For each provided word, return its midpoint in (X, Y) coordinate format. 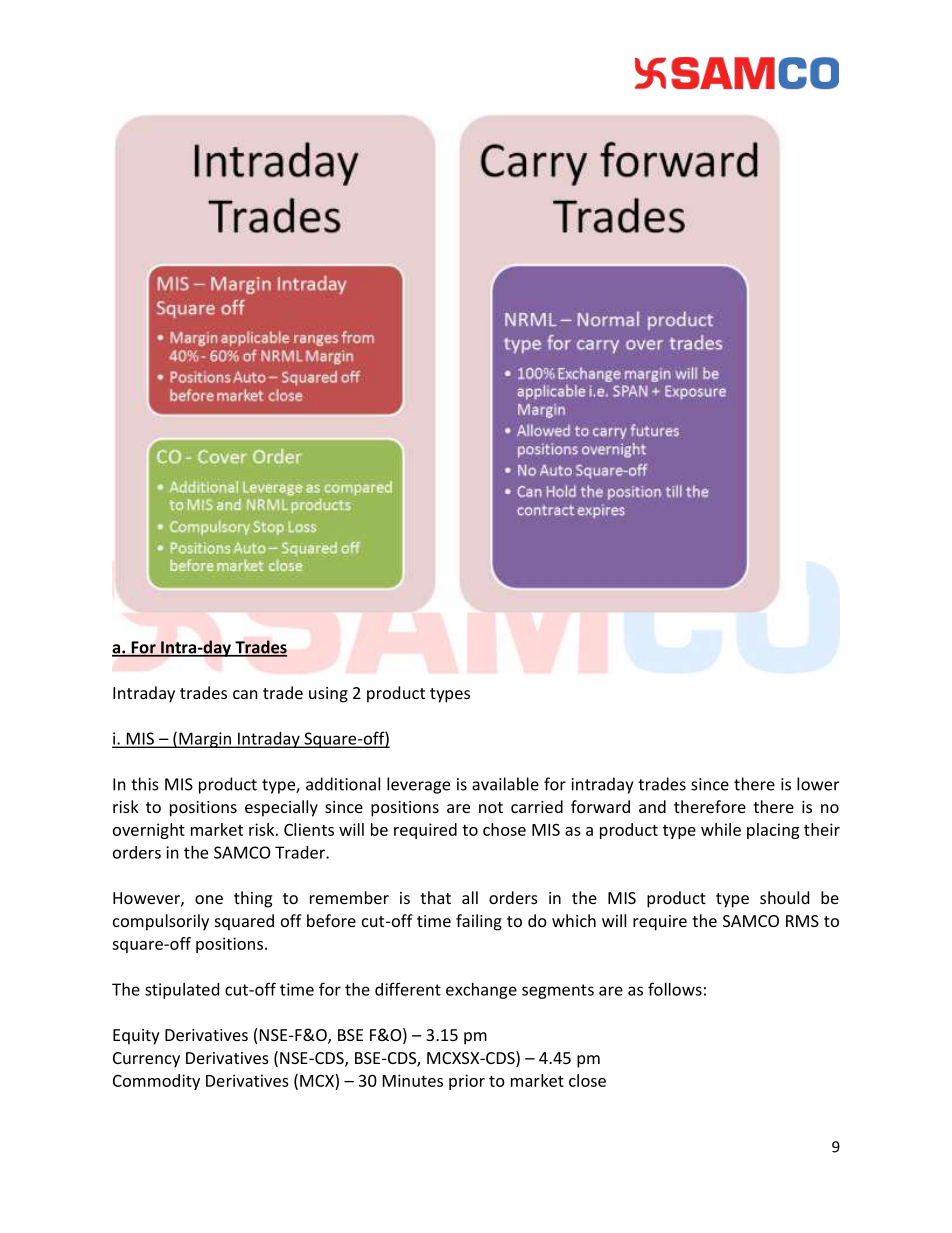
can (245, 694)
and (652, 806)
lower (818, 784)
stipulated (182, 991)
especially (281, 808)
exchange (481, 991)
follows (675, 989)
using (328, 695)
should (784, 897)
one (209, 899)
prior (467, 1082)
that (435, 897)
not (491, 807)
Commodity (156, 1082)
